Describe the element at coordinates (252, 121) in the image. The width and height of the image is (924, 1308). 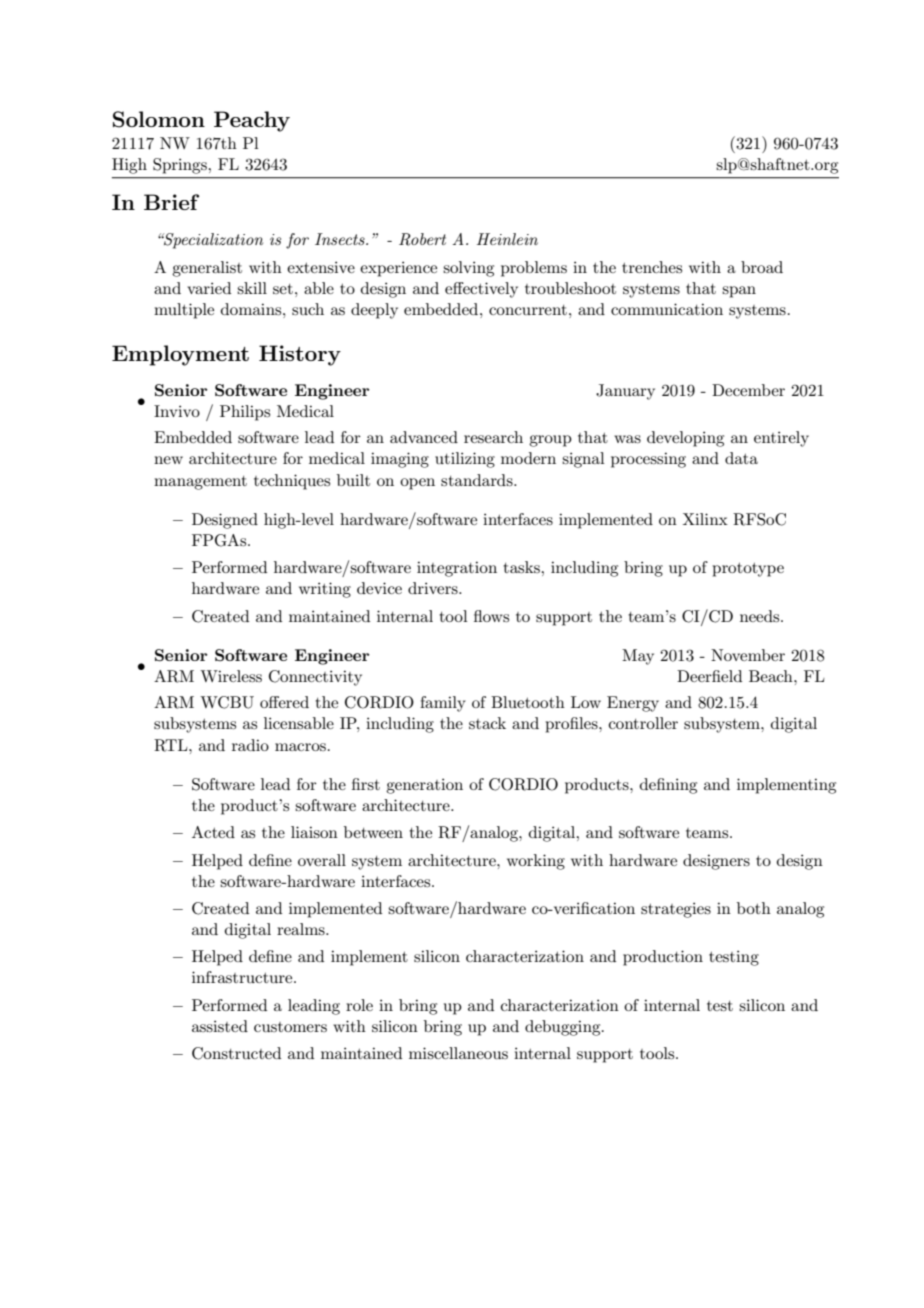
I see `Peachy` at that location.
